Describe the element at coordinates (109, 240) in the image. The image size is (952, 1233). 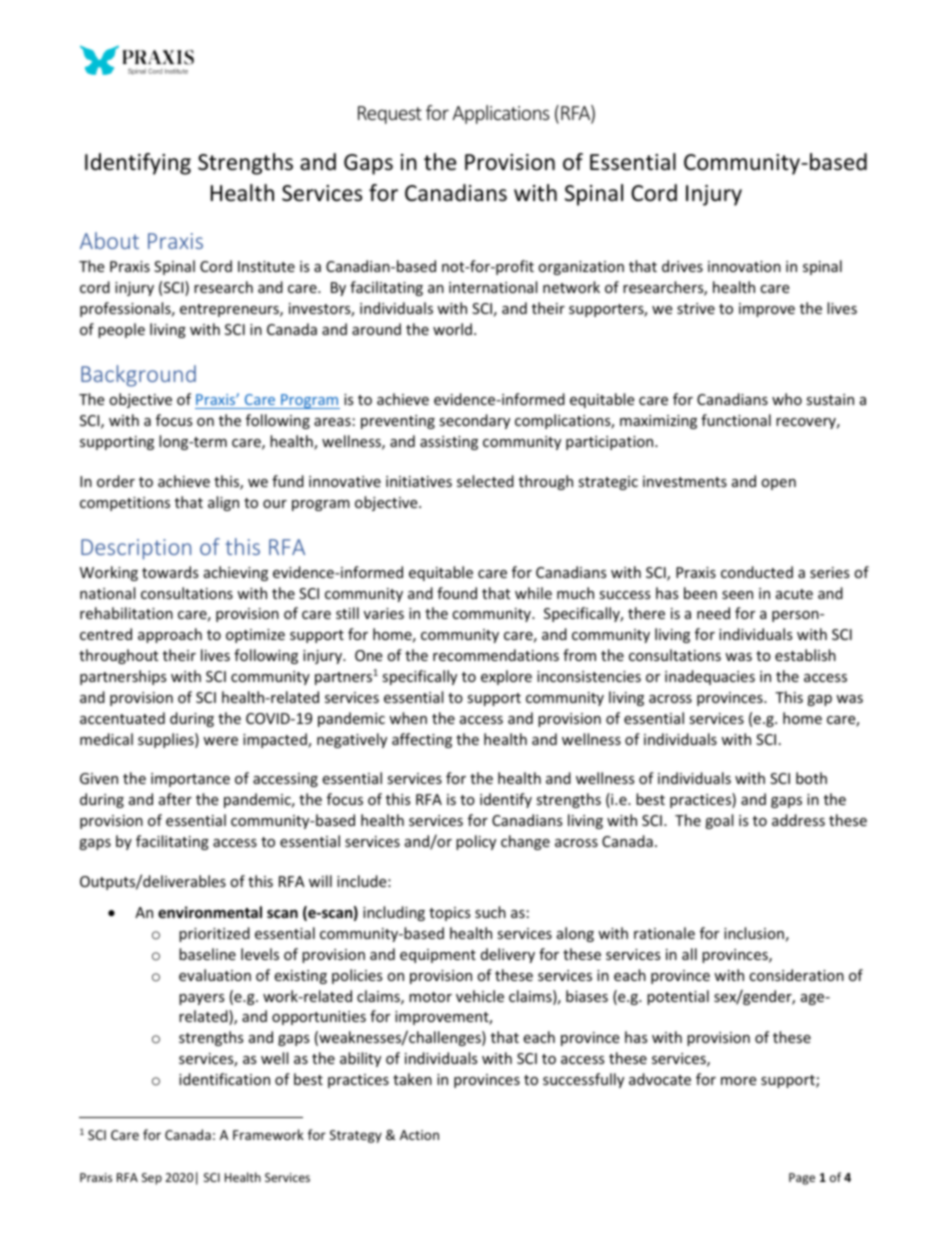
I see `About` at that location.
